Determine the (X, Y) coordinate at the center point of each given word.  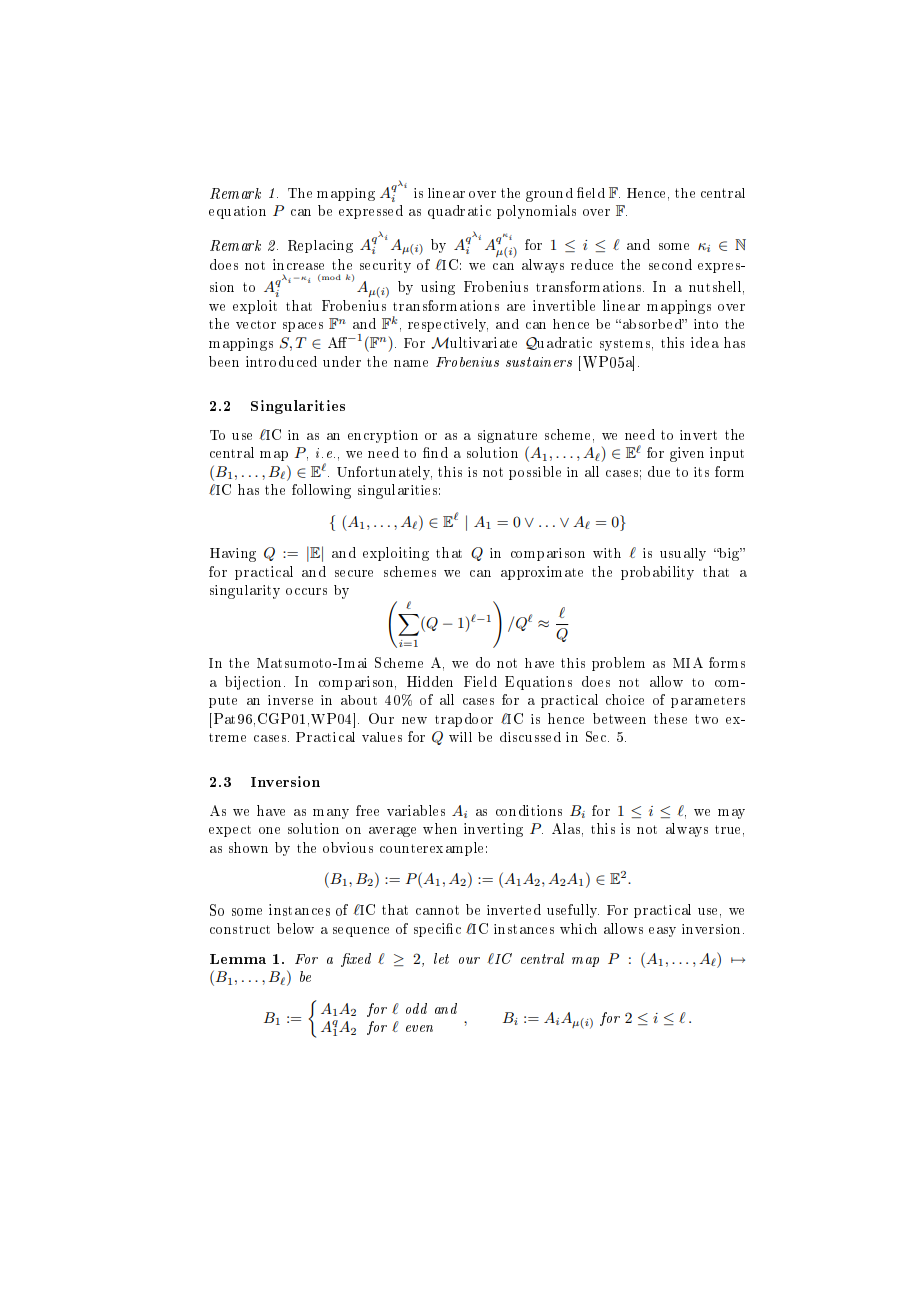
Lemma (238, 959)
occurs (306, 591)
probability (657, 573)
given (687, 454)
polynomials (536, 212)
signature (507, 436)
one (269, 830)
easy (662, 932)
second (670, 264)
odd (416, 1008)
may (731, 814)
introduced (281, 361)
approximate (542, 573)
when (440, 828)
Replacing (320, 246)
